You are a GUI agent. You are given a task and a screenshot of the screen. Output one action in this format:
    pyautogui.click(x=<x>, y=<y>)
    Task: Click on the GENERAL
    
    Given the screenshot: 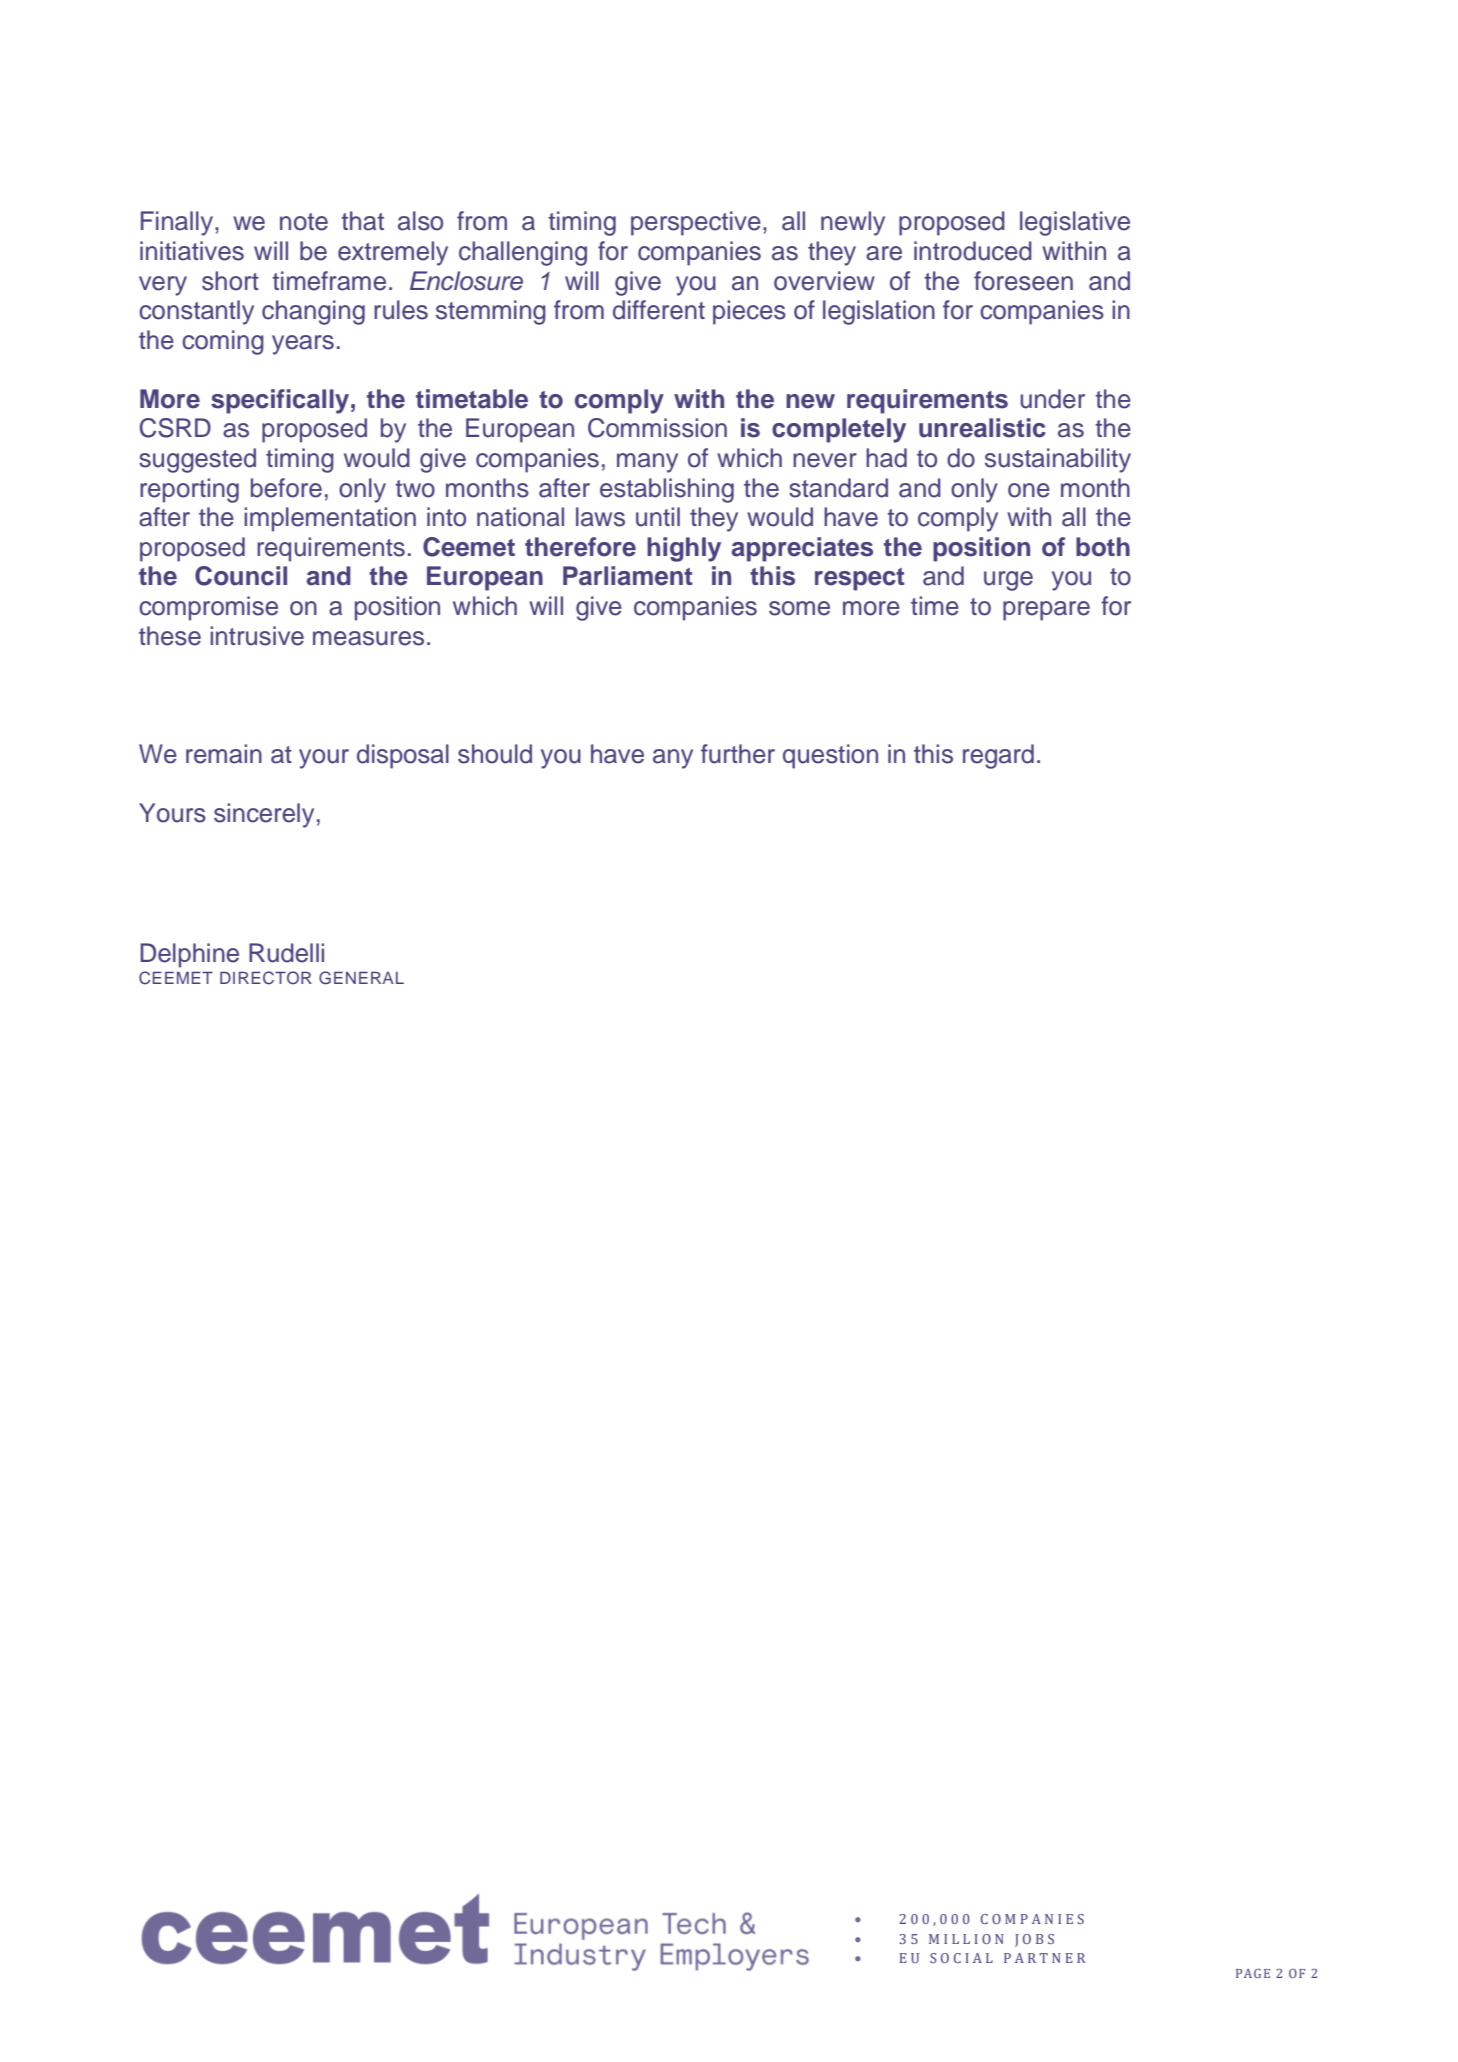 What is the action you would take?
    pyautogui.click(x=361, y=978)
